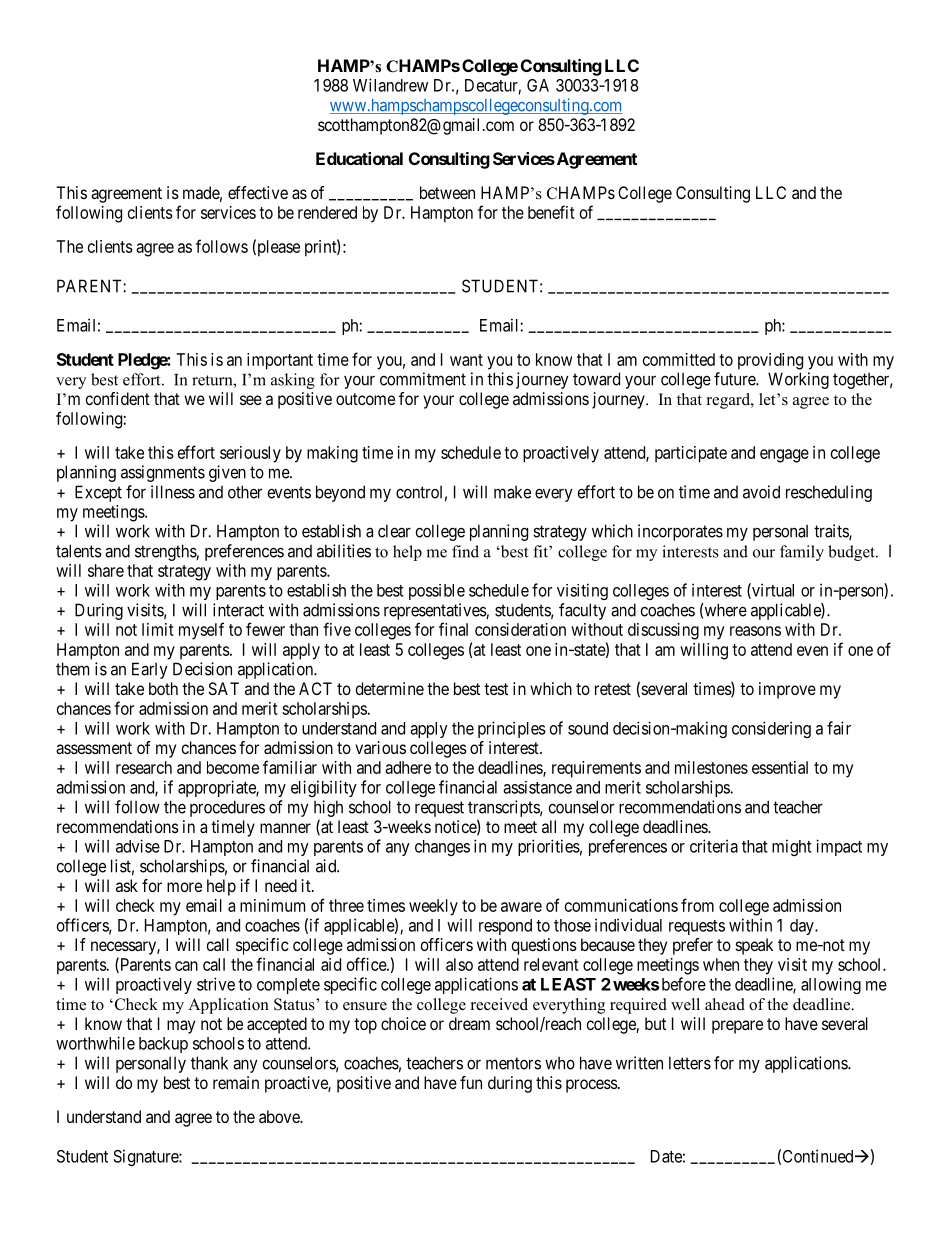  Describe the element at coordinates (173, 492) in the image. I see `illness` at that location.
